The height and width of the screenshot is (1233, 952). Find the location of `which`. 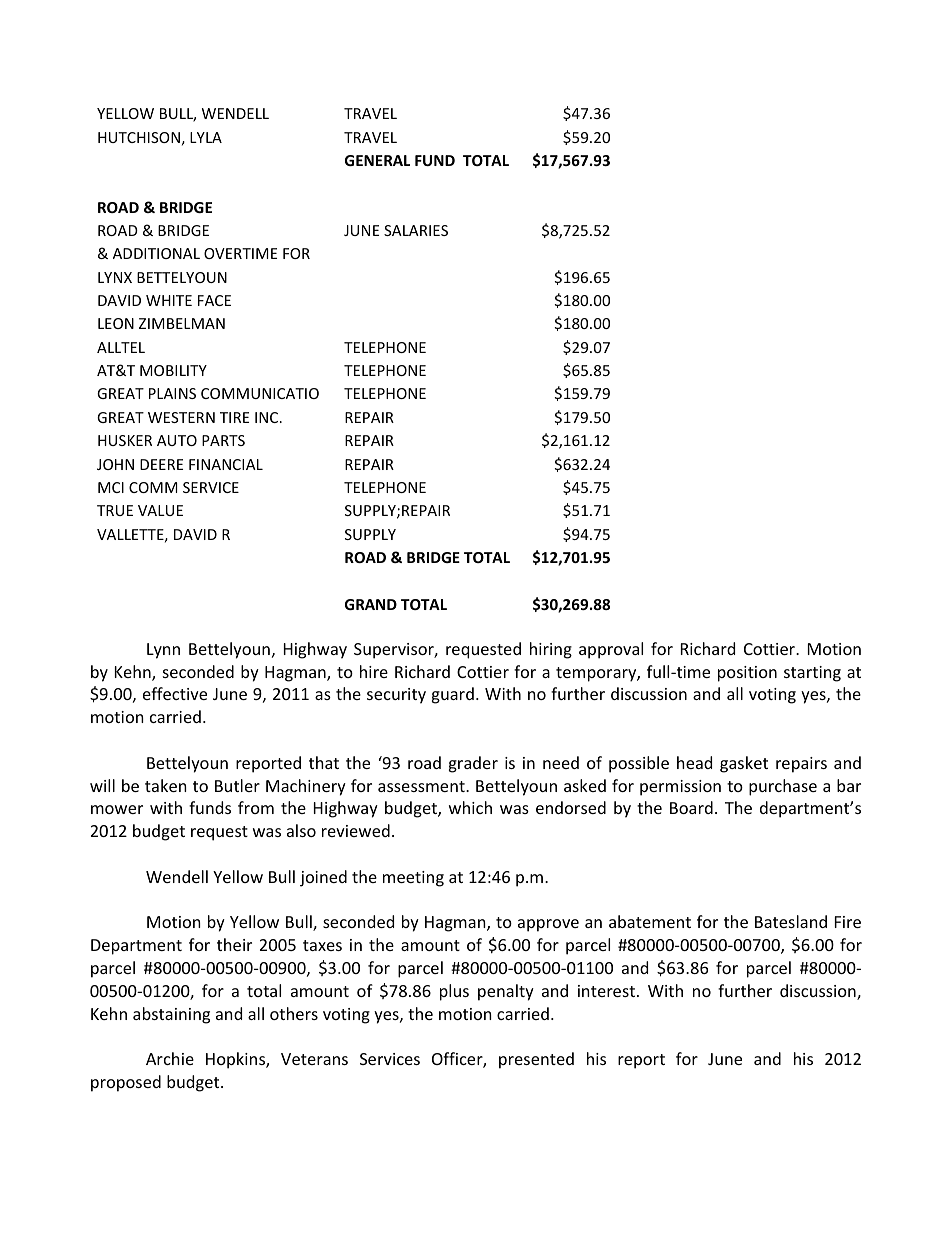

which is located at coordinates (470, 807).
